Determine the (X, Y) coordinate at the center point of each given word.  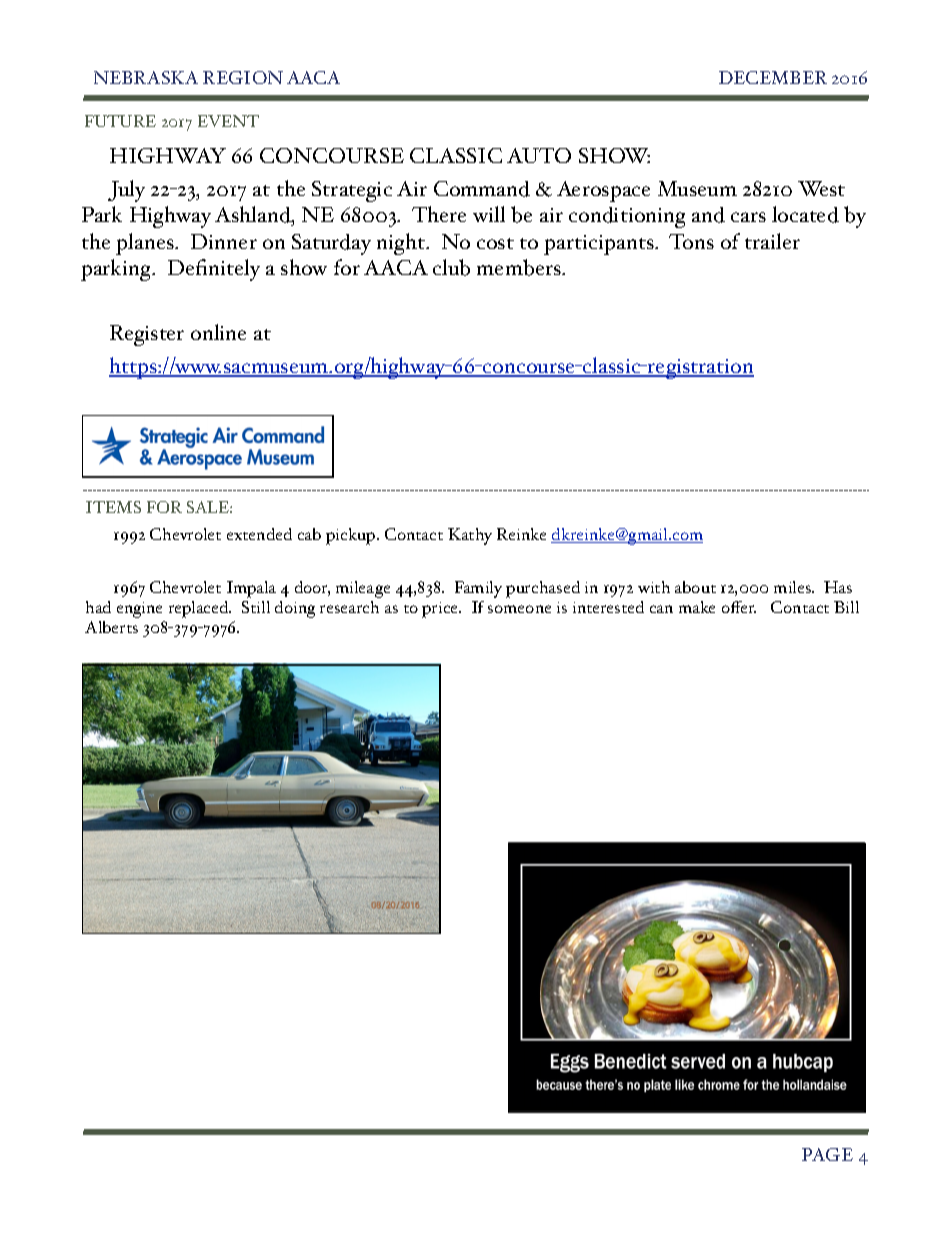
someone (519, 609)
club (451, 267)
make (697, 607)
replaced (200, 609)
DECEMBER (773, 77)
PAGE (827, 1154)
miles (794, 587)
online (218, 332)
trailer (772, 241)
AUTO (539, 155)
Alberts (111, 627)
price (441, 610)
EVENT (228, 121)
